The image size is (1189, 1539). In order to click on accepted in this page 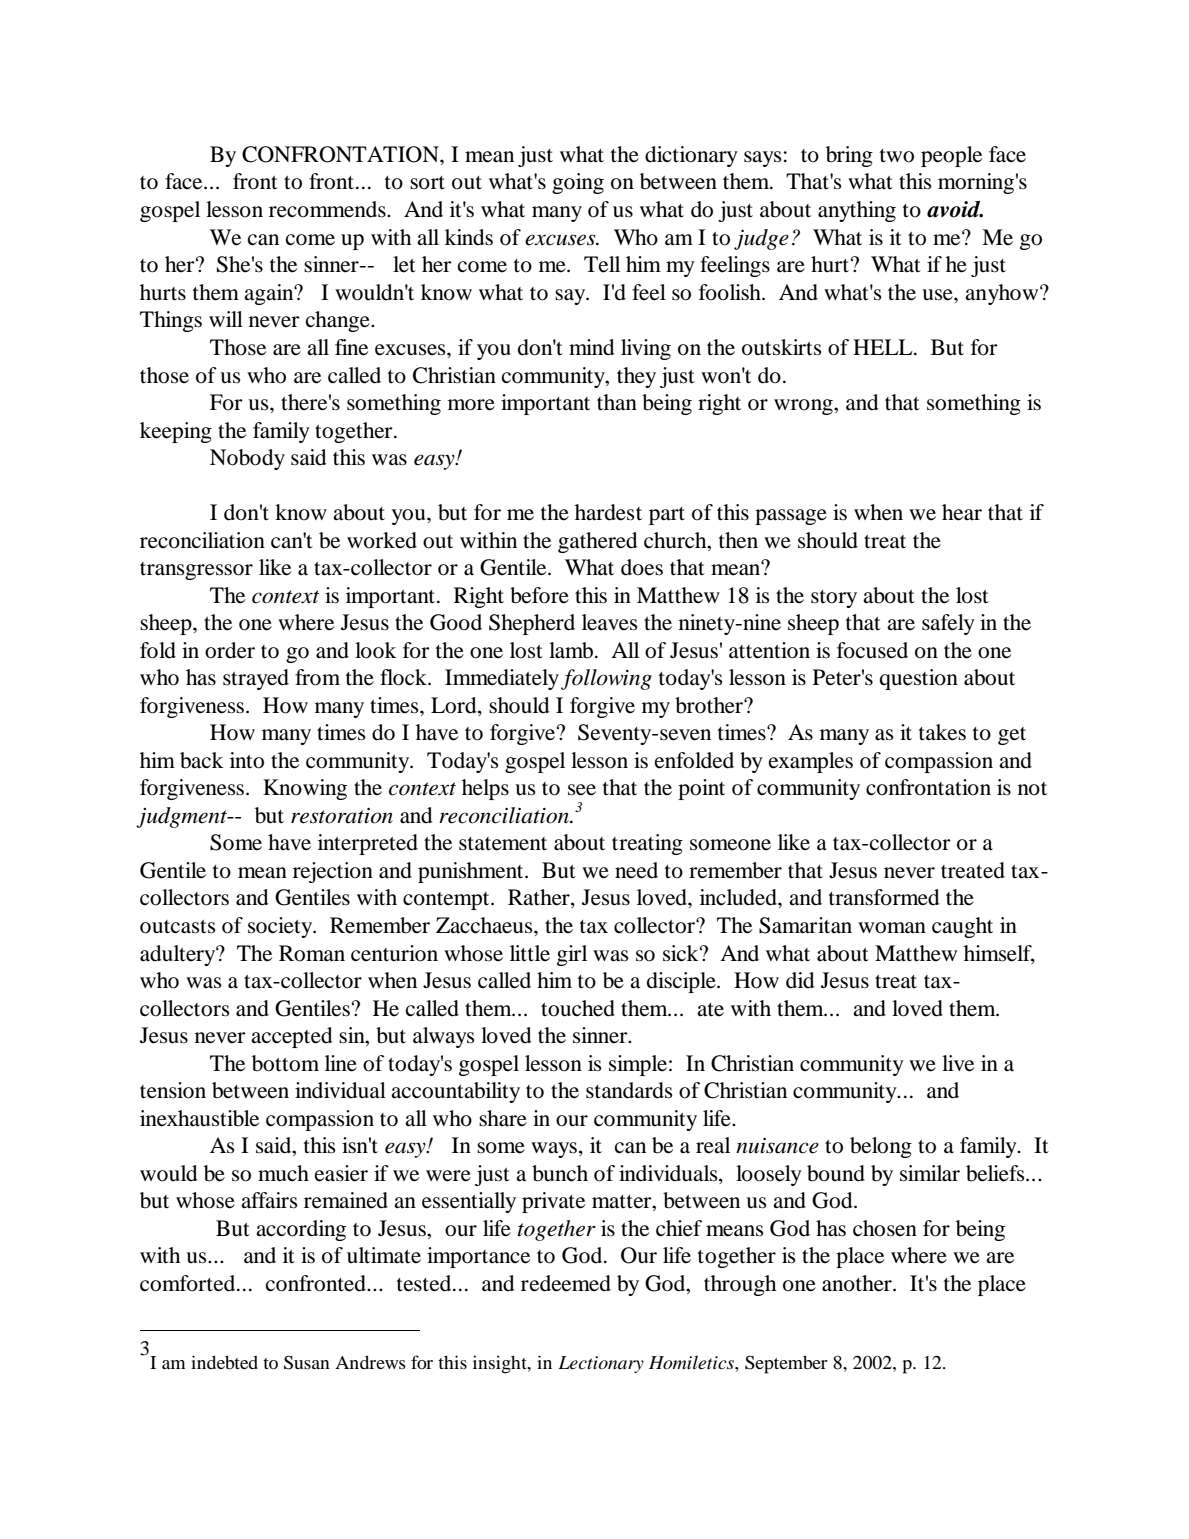, I will do `click(291, 1037)`.
